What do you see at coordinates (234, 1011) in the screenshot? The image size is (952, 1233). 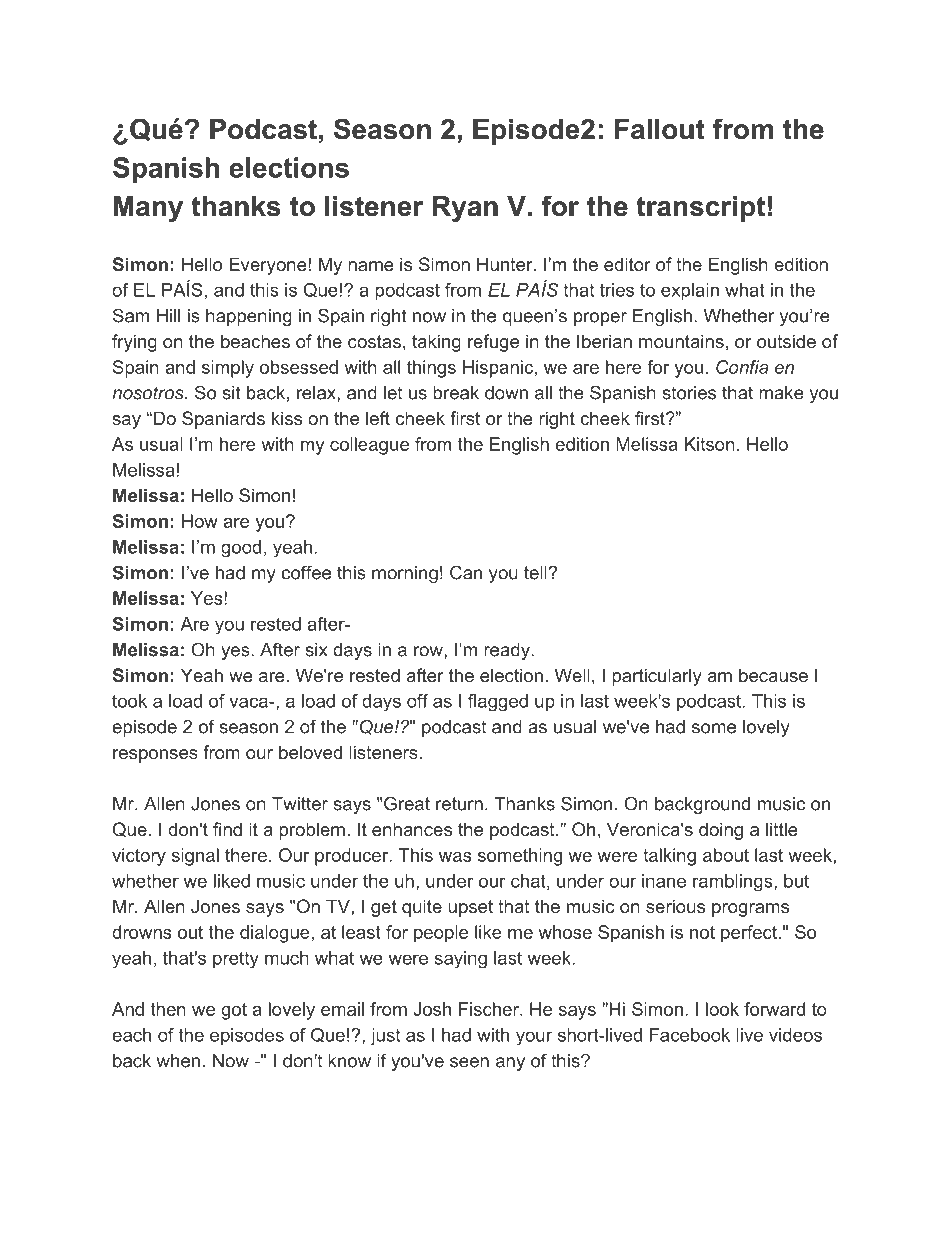 I see `got` at bounding box center [234, 1011].
